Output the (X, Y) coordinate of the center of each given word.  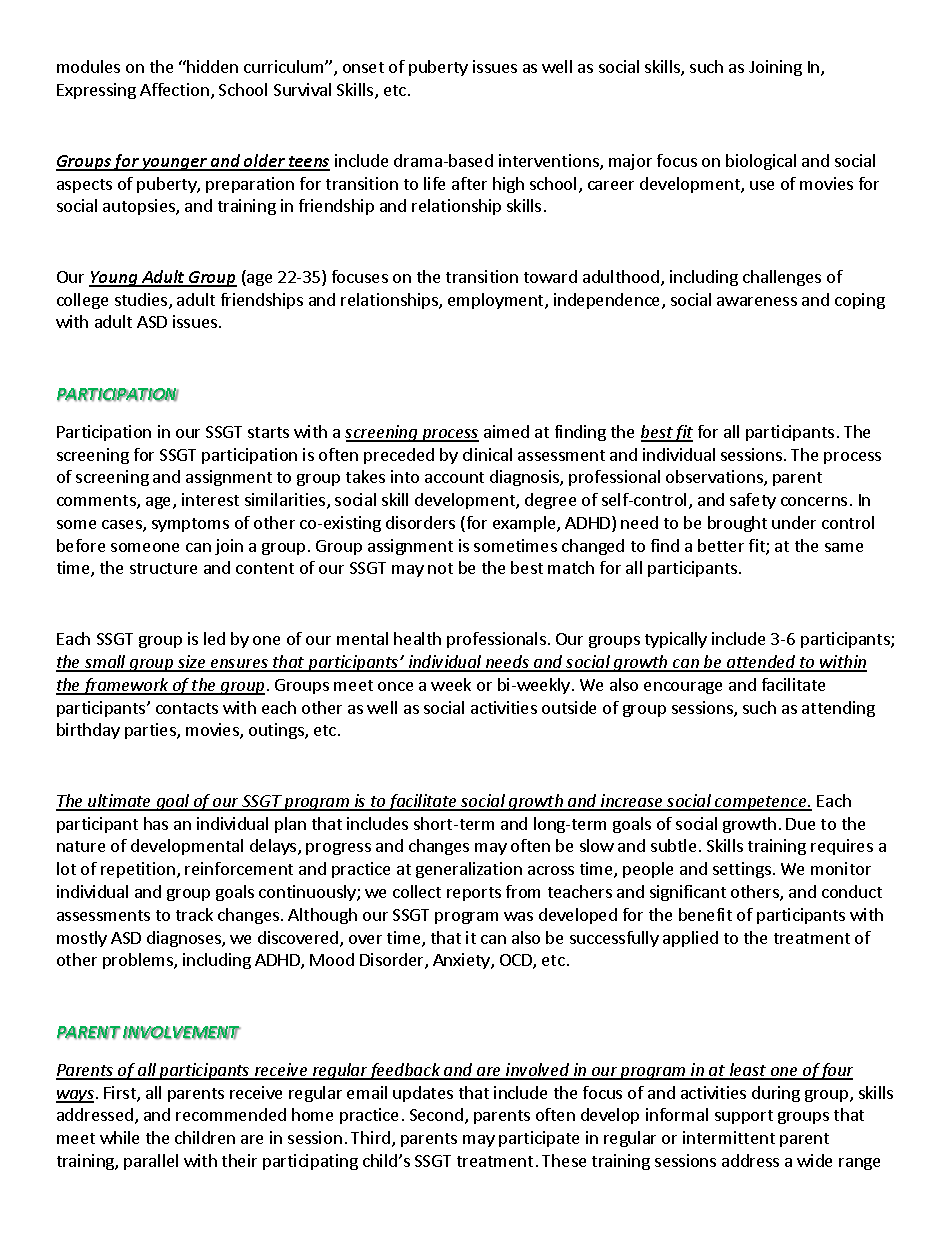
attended (761, 663)
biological (761, 162)
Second (436, 1114)
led (214, 638)
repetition (138, 870)
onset (363, 67)
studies (142, 301)
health (417, 638)
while (119, 1137)
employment (497, 301)
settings (742, 870)
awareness (757, 301)
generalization (469, 870)
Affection (174, 89)
